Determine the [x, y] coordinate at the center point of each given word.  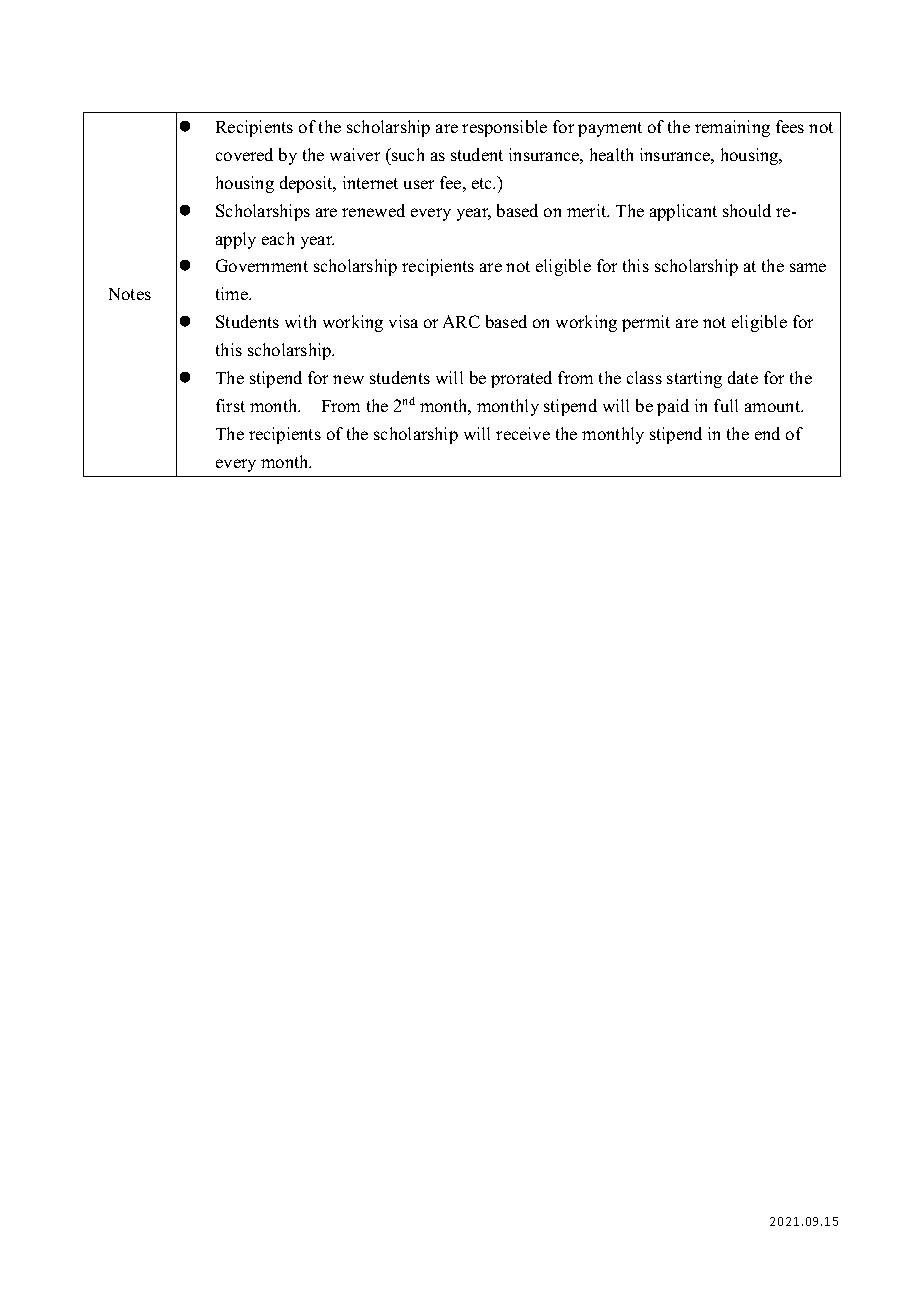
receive [523, 433]
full [726, 405]
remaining [732, 128]
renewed [373, 210]
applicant [683, 212]
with [300, 321]
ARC [461, 321]
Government [262, 265]
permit [646, 323]
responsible [504, 128]
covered [244, 154]
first [230, 405]
